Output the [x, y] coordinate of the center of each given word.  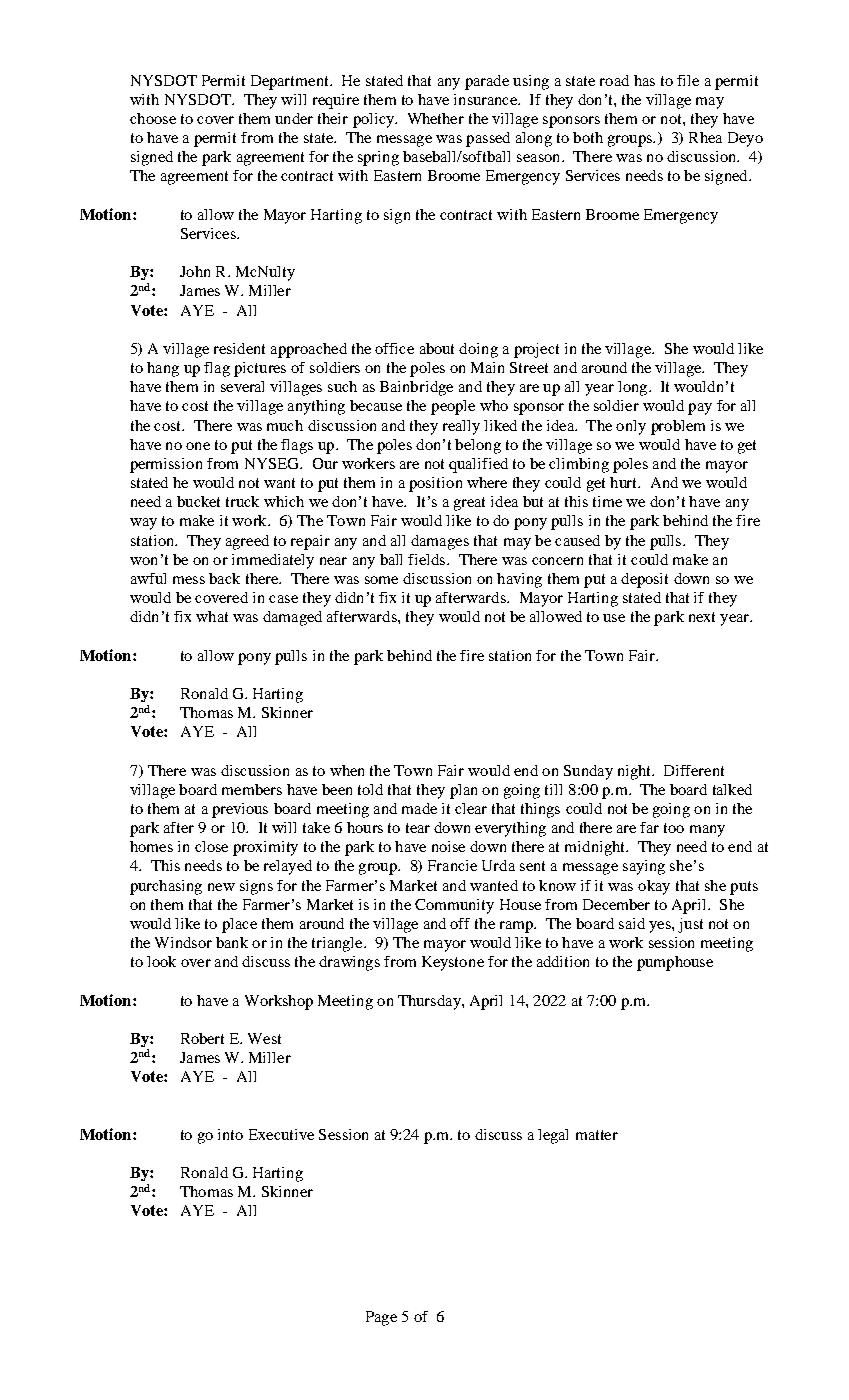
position [435, 484]
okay [654, 887]
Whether [436, 118]
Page [381, 1318]
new [221, 887]
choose [153, 118]
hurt [625, 482]
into [230, 1134]
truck [242, 501]
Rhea [705, 137]
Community [454, 906]
